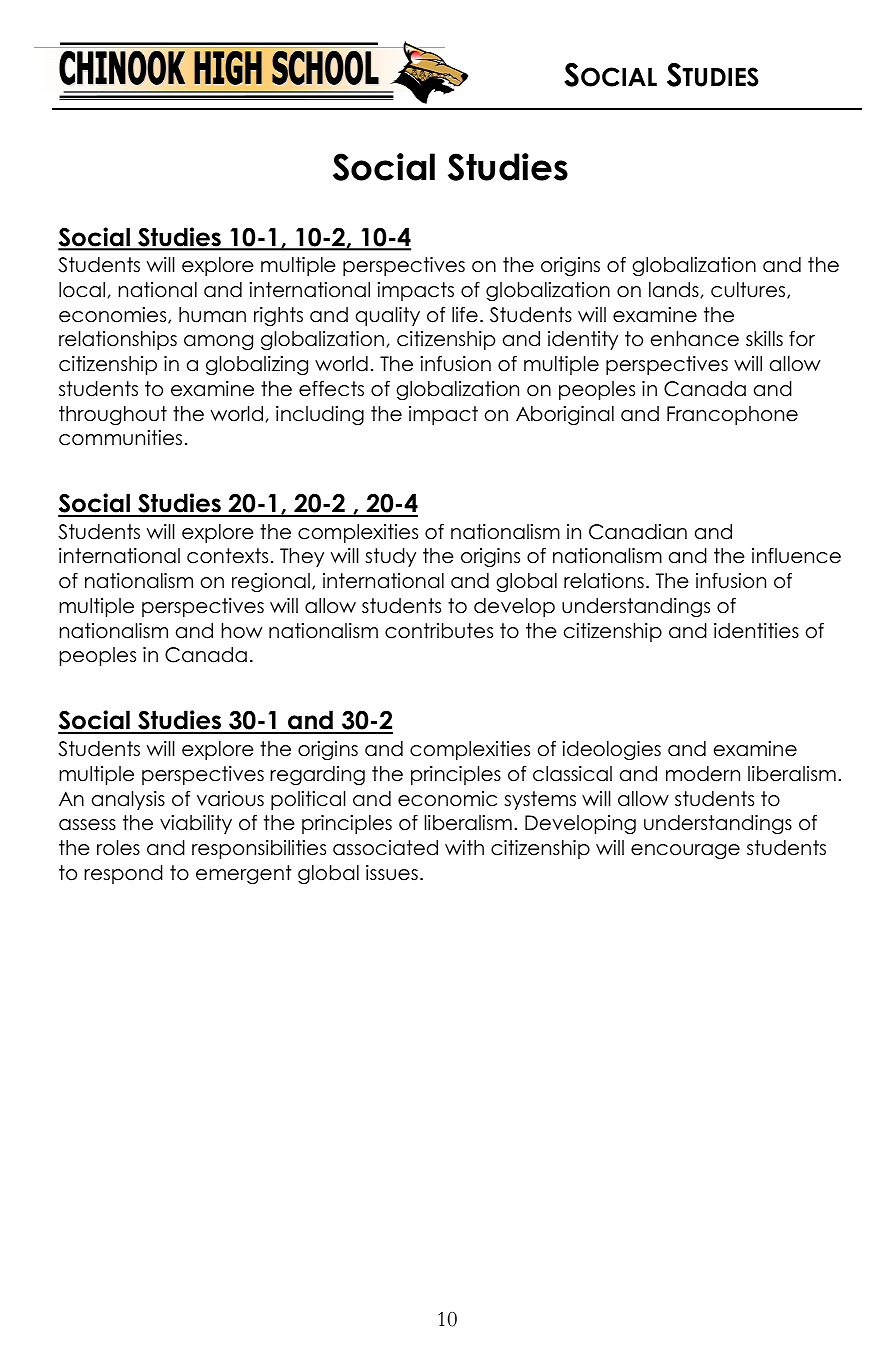 Image resolution: width=887 pixels, height=1372 pixels. Describe the element at coordinates (439, 631) in the image. I see `contributes` at that location.
